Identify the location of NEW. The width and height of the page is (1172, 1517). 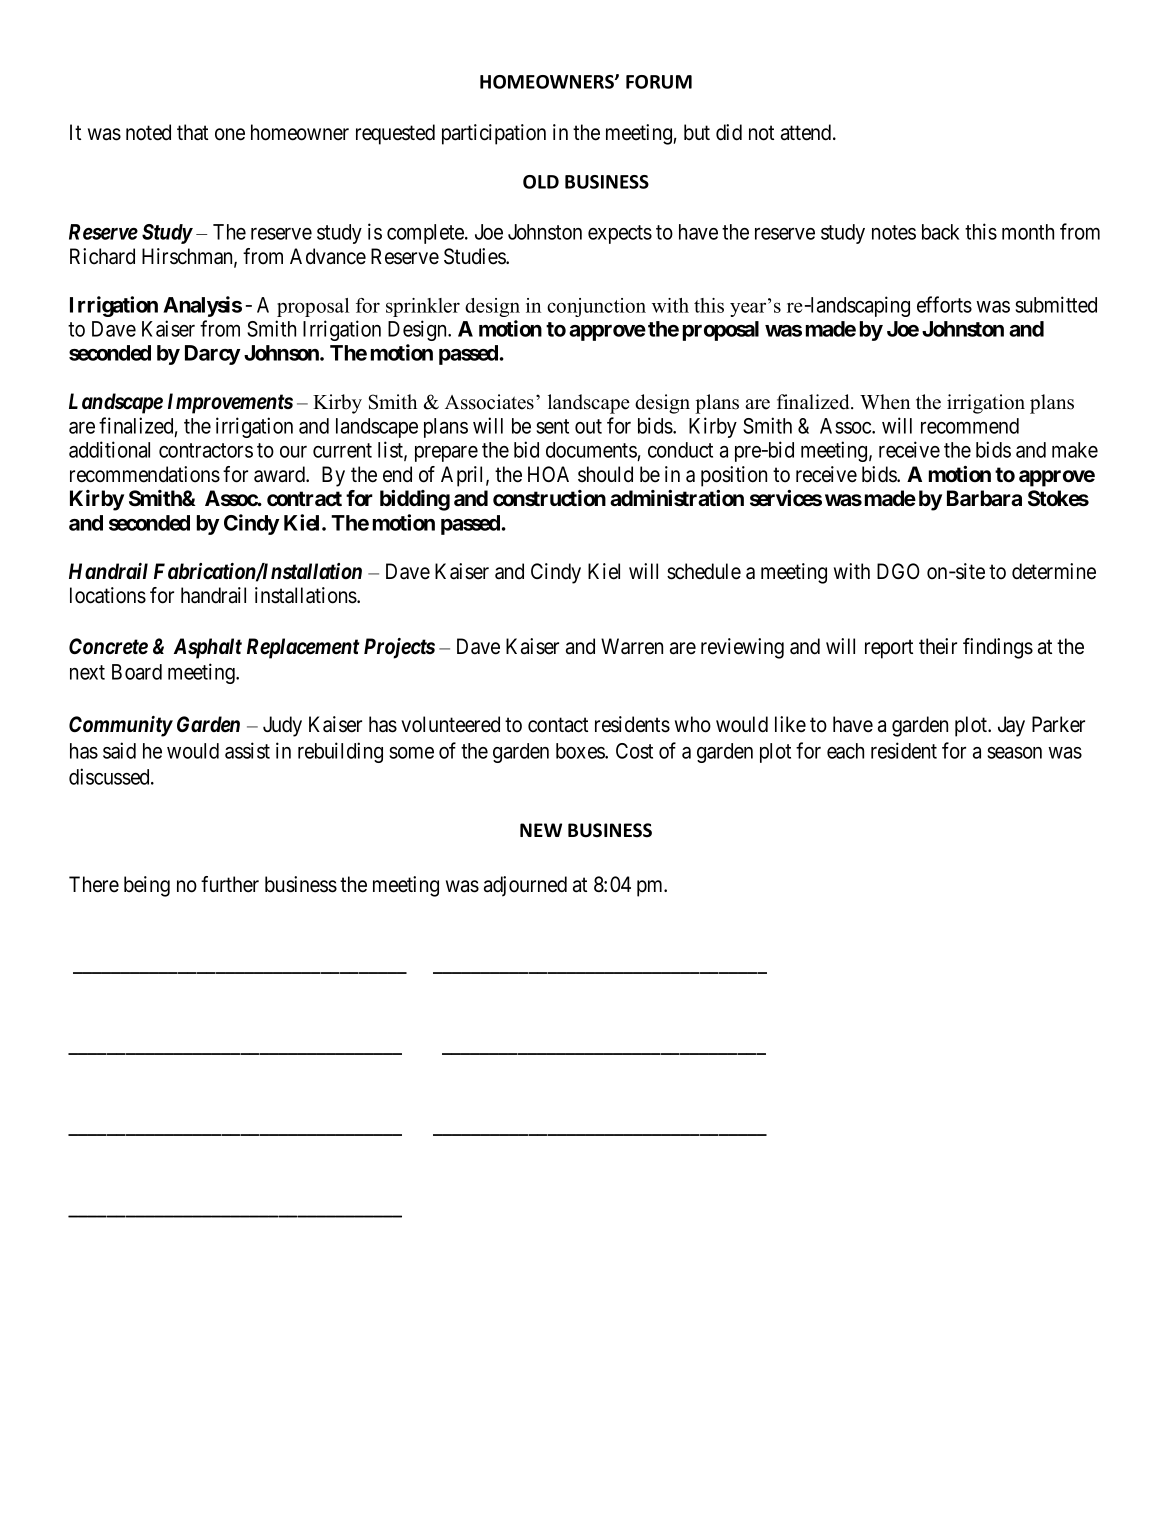
(541, 830).
